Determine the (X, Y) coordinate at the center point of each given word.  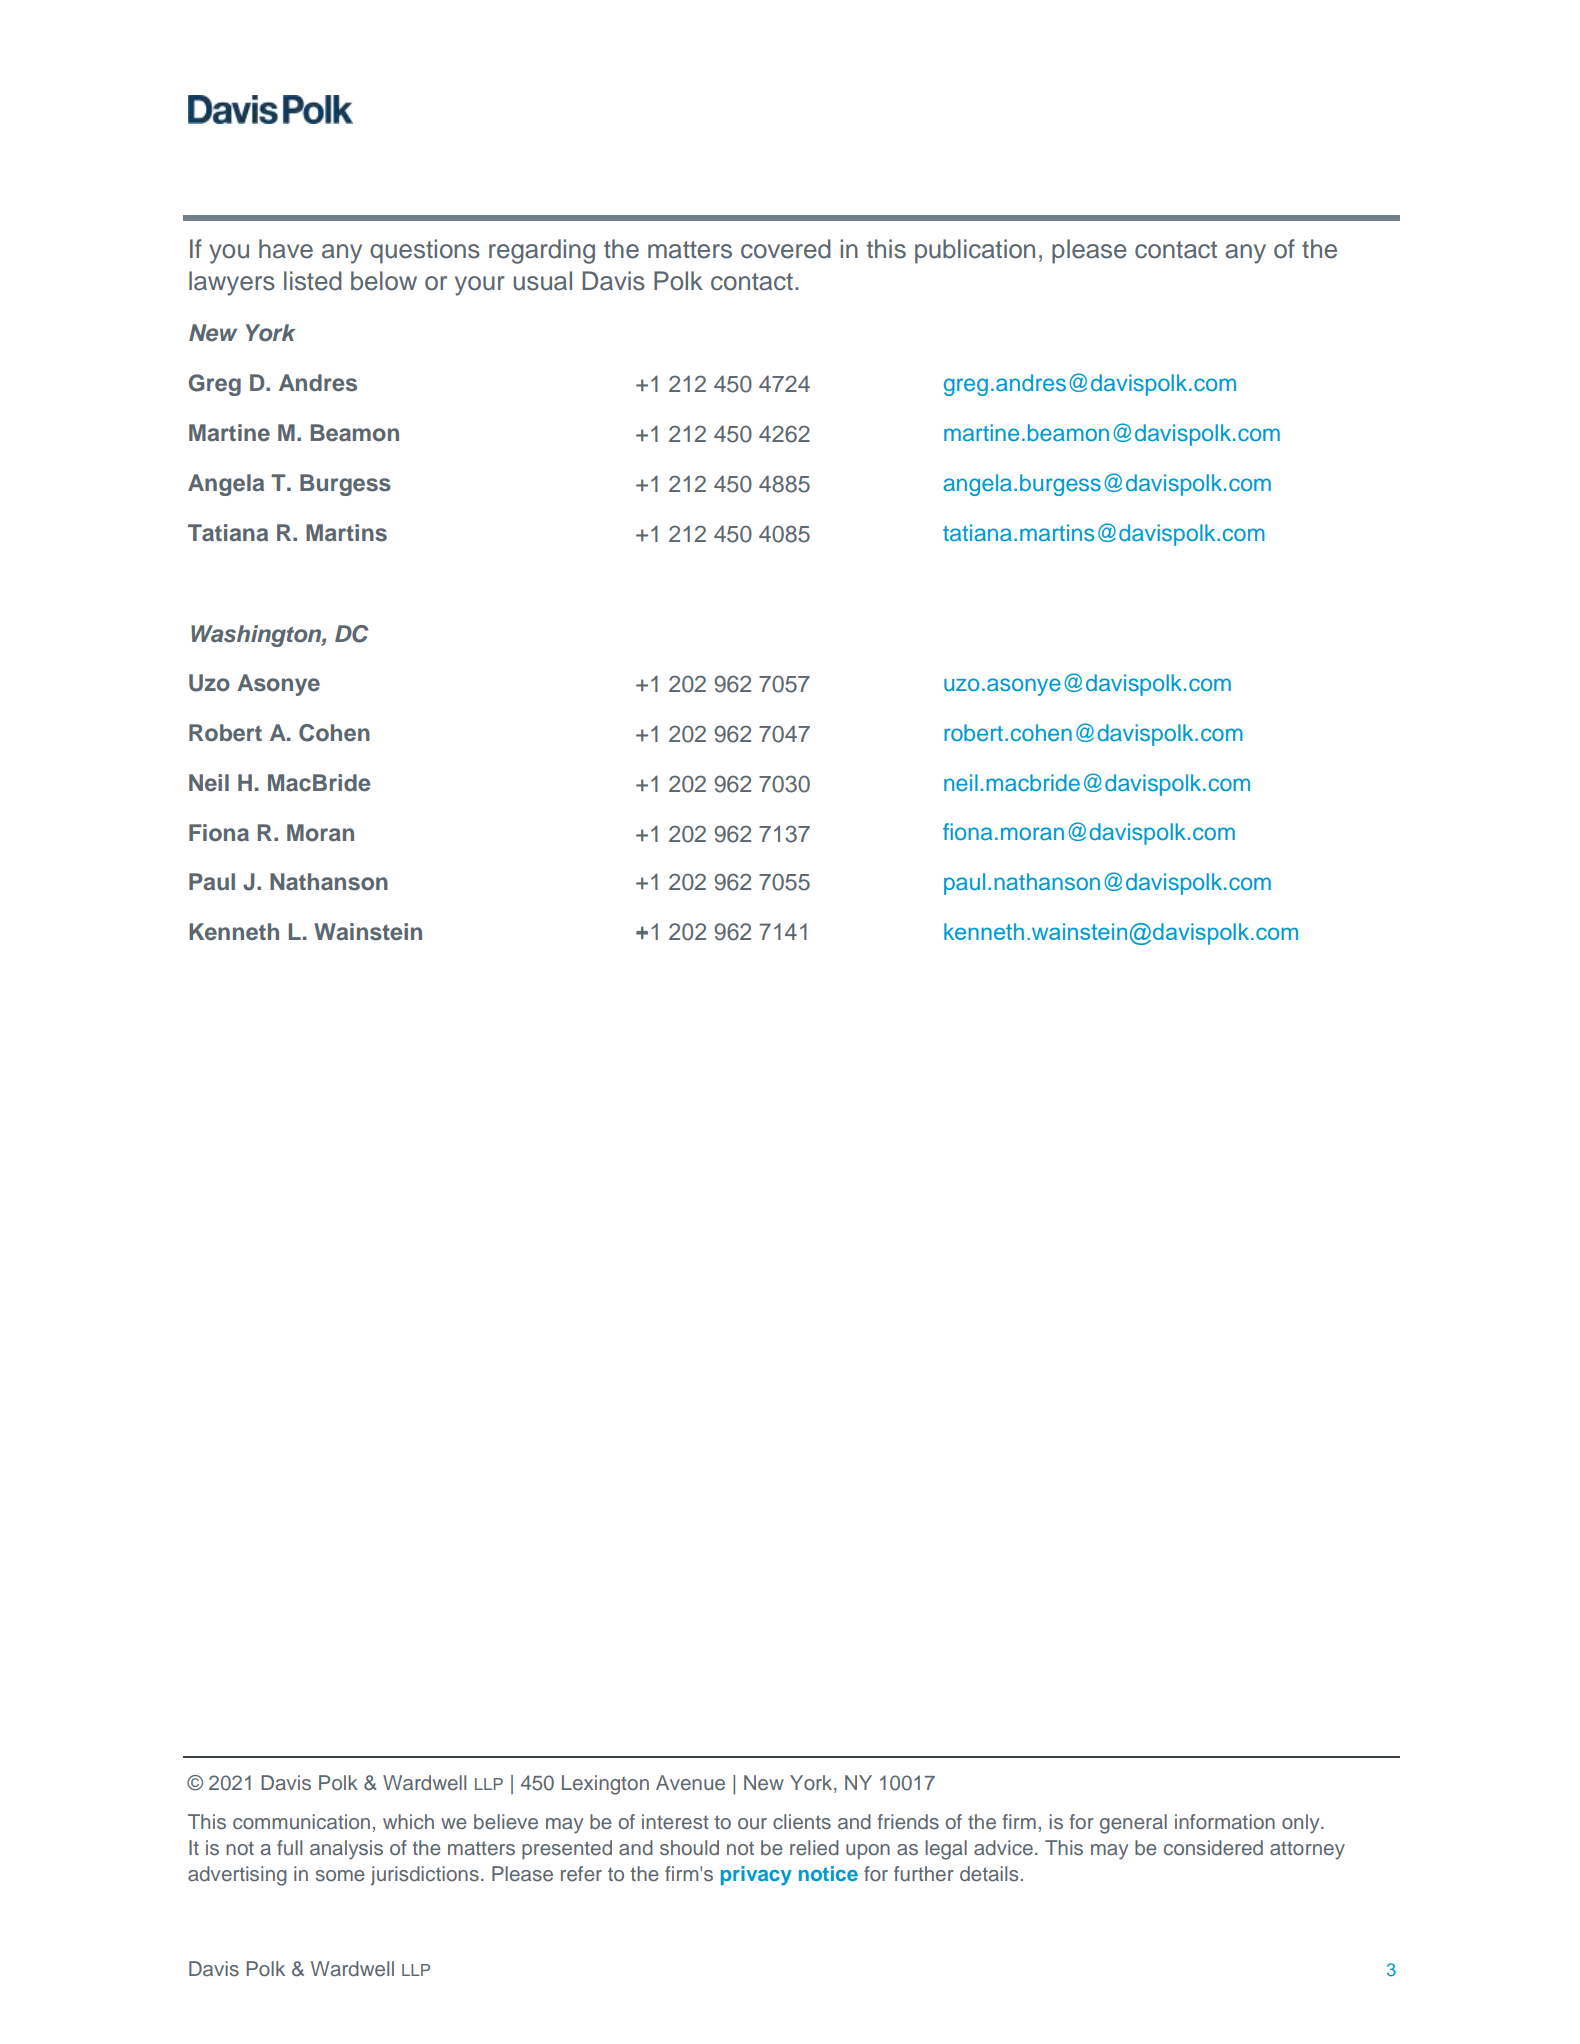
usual (543, 281)
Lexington (605, 1785)
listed (313, 281)
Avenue (690, 1783)
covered (786, 249)
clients (802, 1822)
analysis (346, 1850)
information (1225, 1821)
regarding (542, 251)
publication (975, 251)
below (384, 281)
